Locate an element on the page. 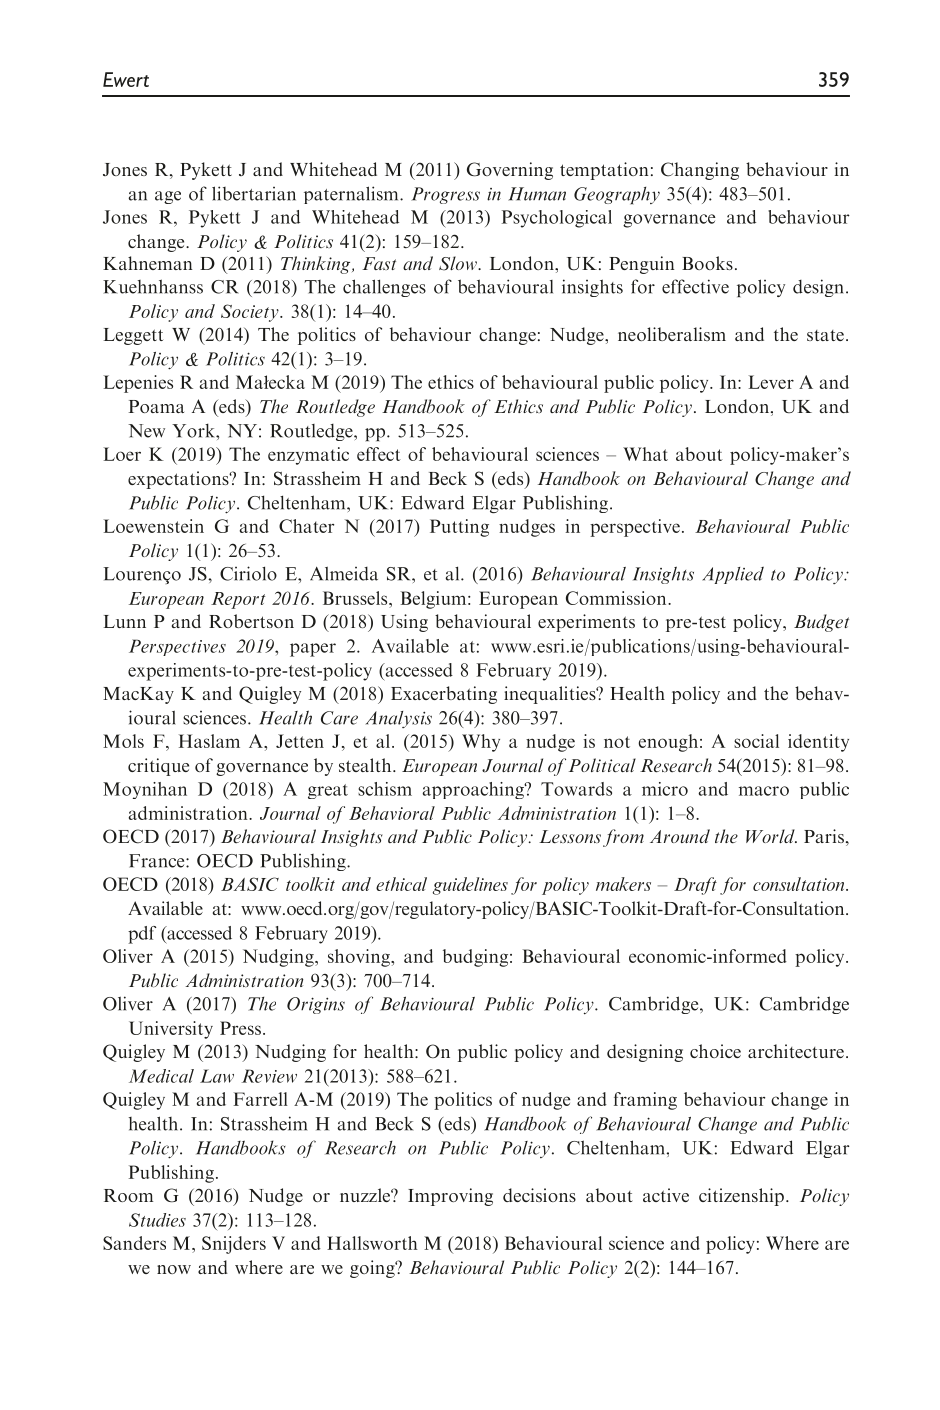 The height and width of the image is (1410, 940). Putting is located at coordinates (459, 528).
